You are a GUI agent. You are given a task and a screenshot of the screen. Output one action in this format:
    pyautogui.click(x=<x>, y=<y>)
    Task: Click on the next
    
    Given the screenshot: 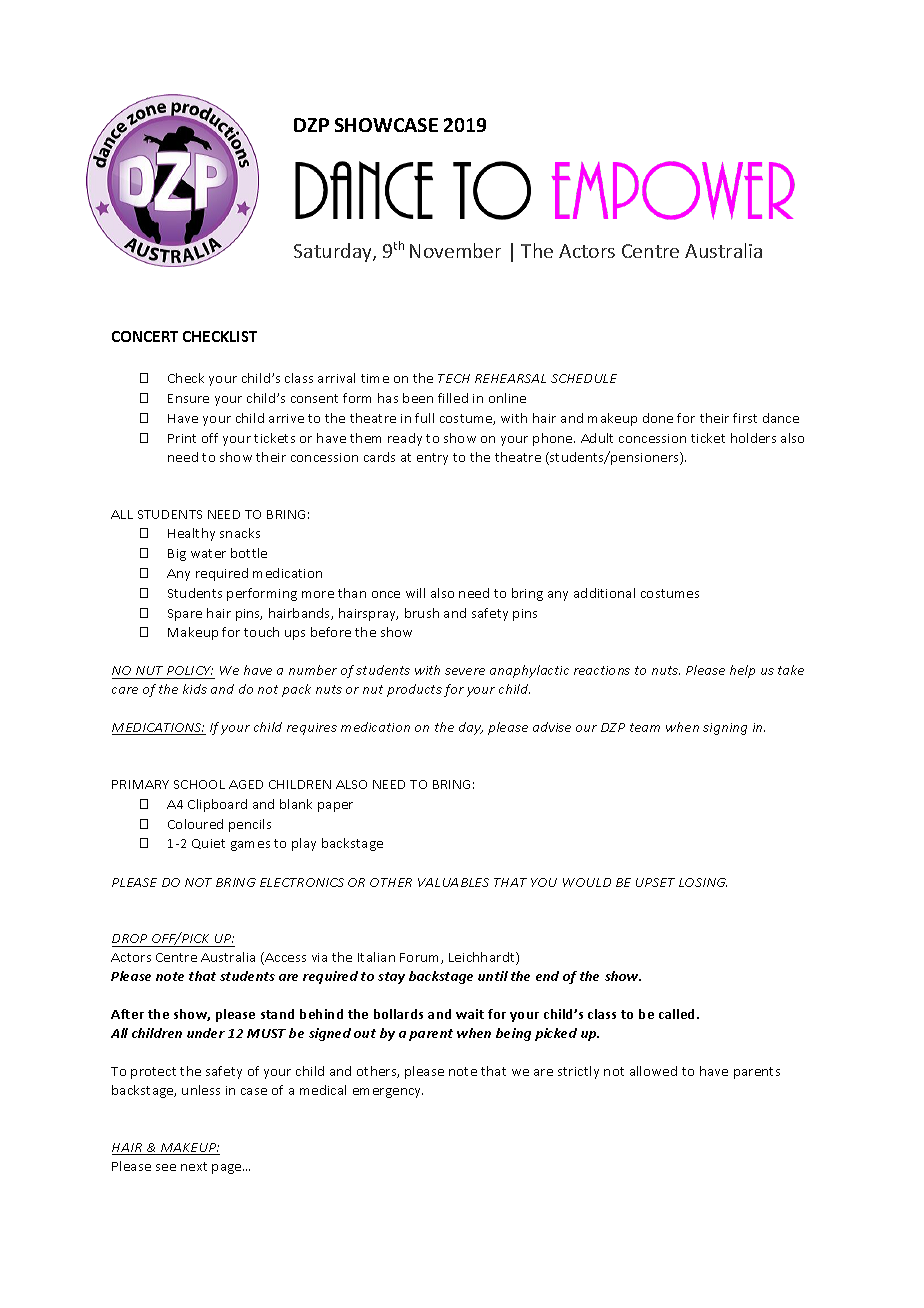 What is the action you would take?
    pyautogui.click(x=194, y=1166)
